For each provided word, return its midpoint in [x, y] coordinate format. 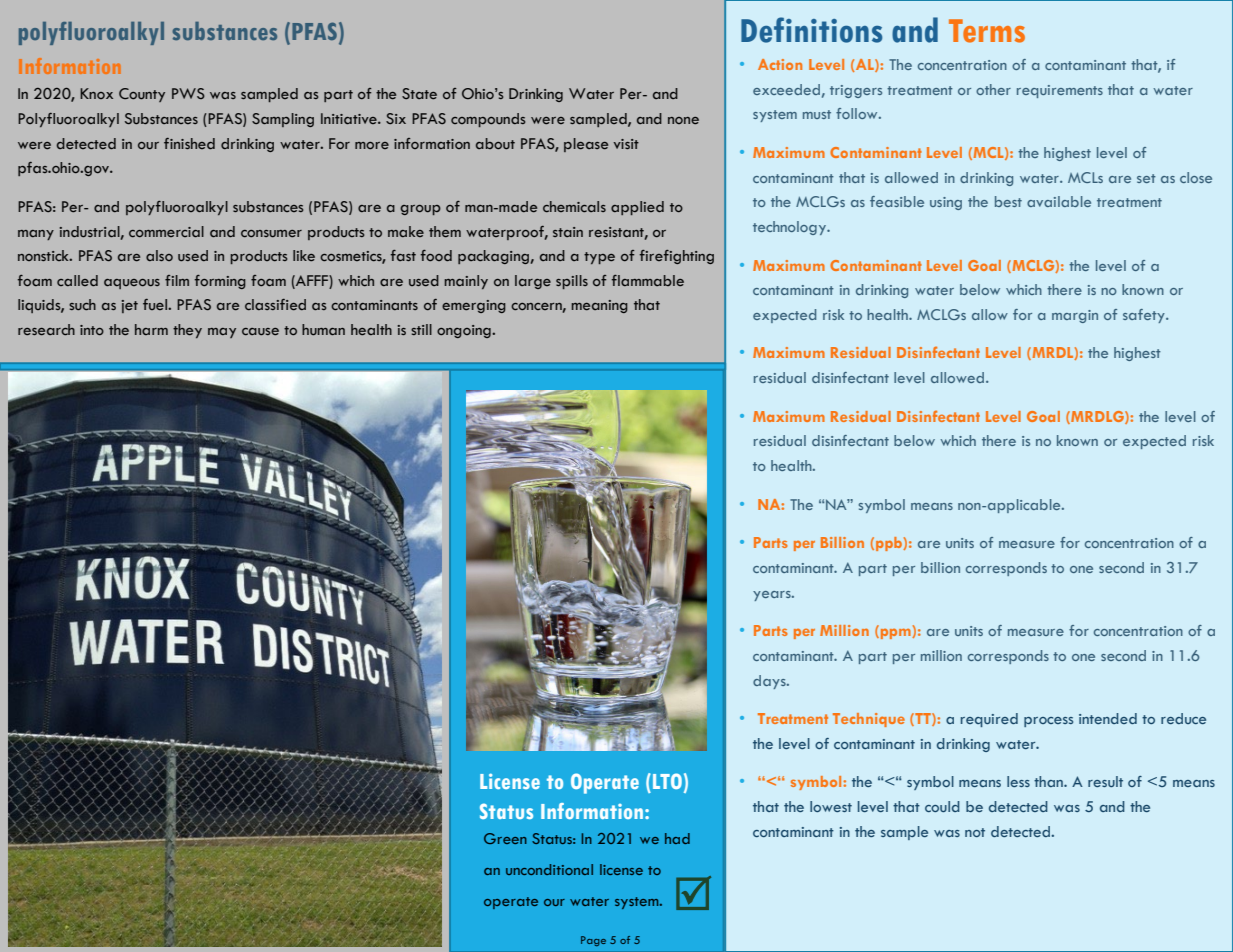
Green [505, 838]
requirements [1060, 91]
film [177, 280]
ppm [895, 632]
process [1048, 722]
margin [1075, 316]
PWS [188, 93]
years [773, 596]
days [770, 682]
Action [780, 64]
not [975, 832]
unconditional [549, 869]
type [599, 258]
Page [593, 941]
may [222, 333]
